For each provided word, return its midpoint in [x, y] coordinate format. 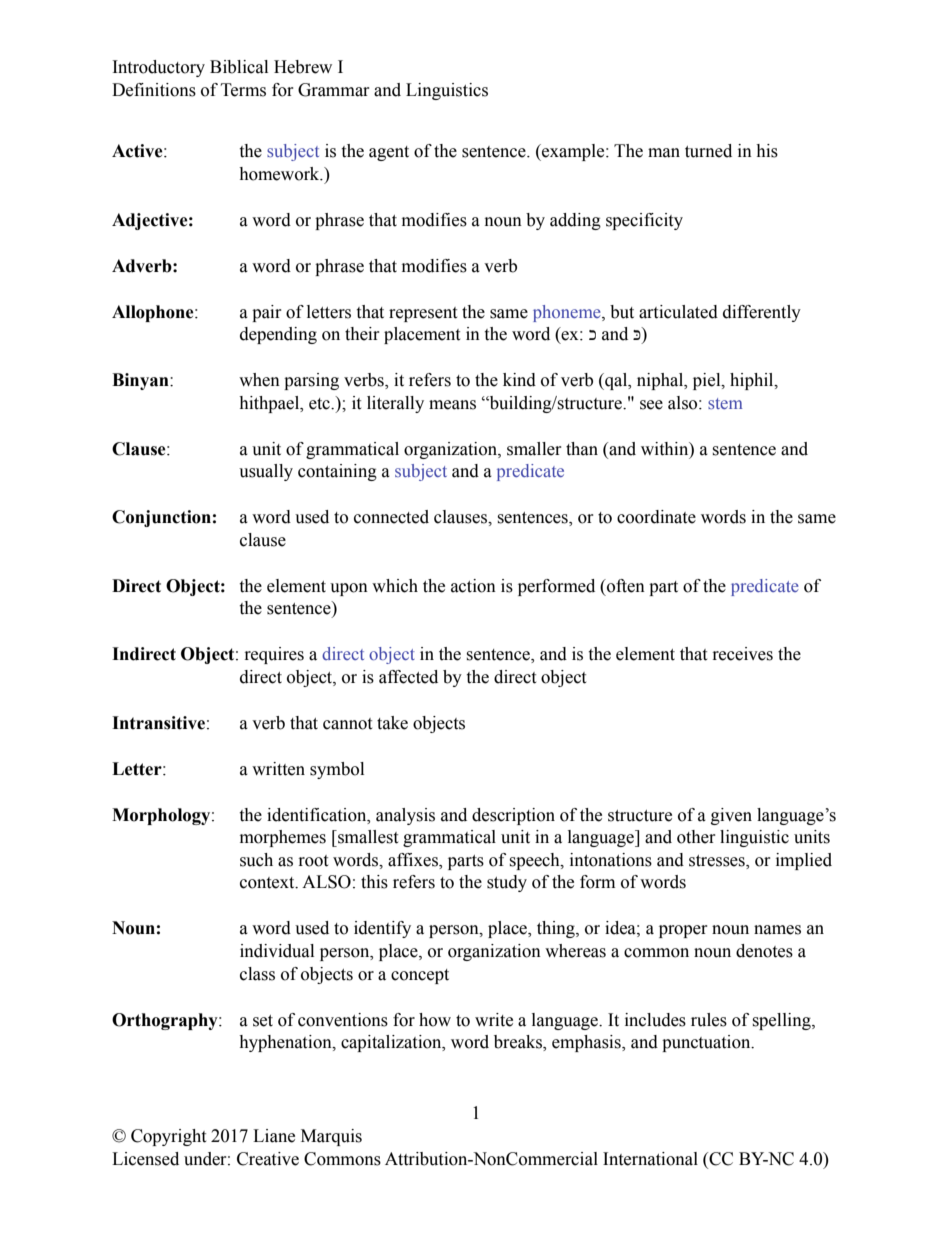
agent [389, 153]
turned [708, 151]
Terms [243, 90]
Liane [274, 1136]
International [650, 1159]
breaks [519, 1043]
